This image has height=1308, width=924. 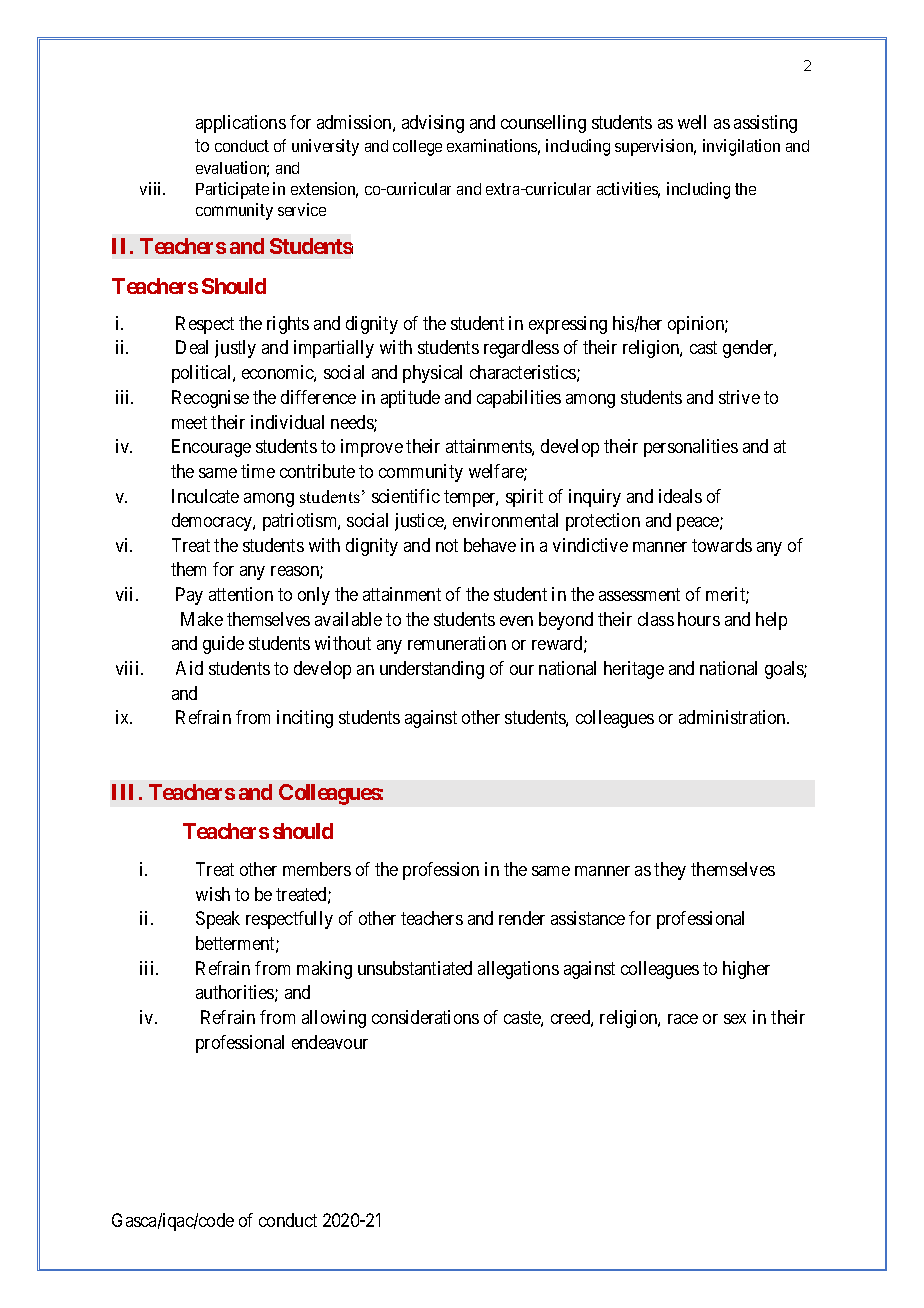 I want to click on considerations, so click(x=425, y=1017).
